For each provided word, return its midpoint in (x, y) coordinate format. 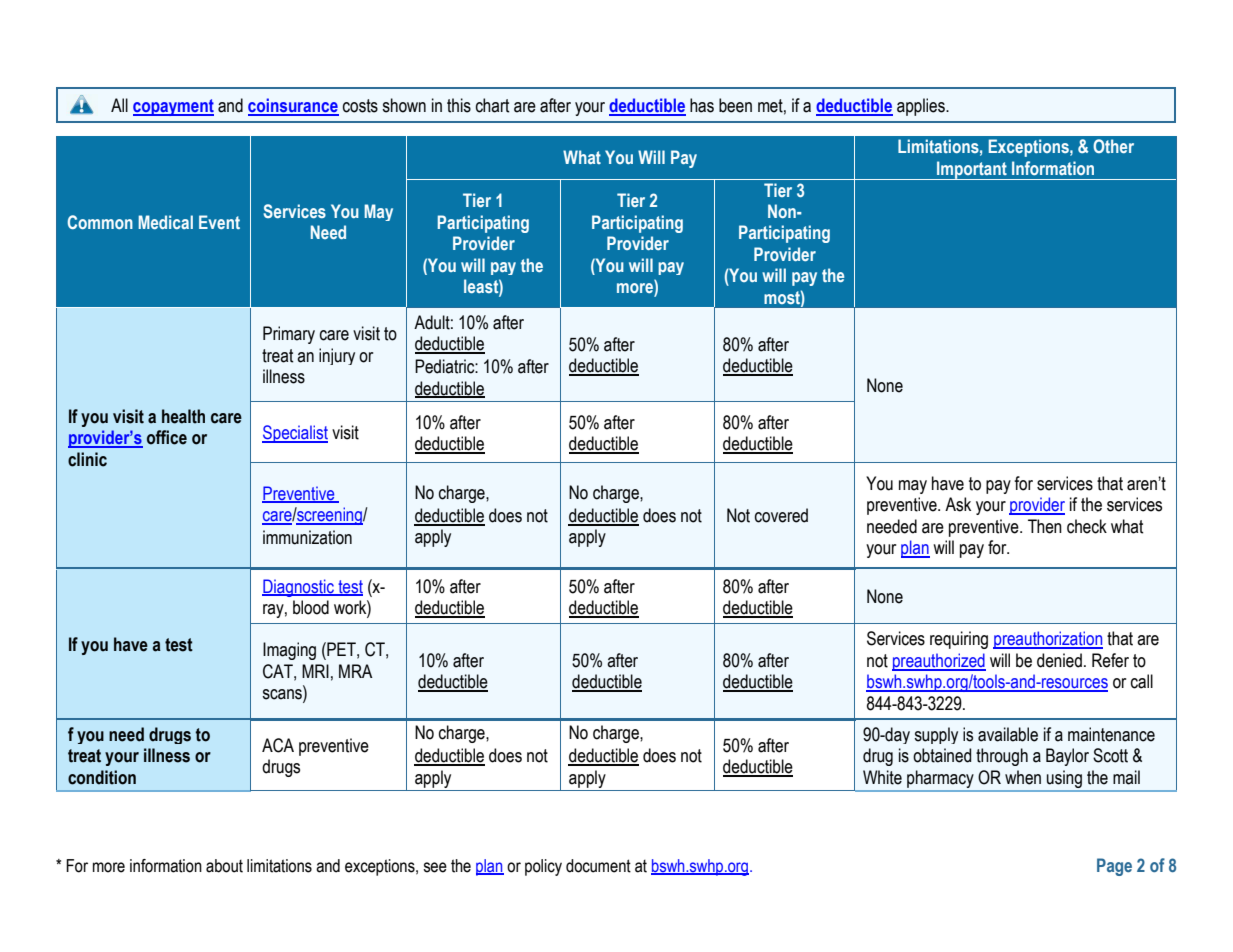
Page (1114, 867)
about (224, 866)
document (598, 866)
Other (1113, 146)
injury (337, 356)
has (702, 105)
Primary (289, 335)
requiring (959, 640)
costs (360, 106)
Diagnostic (299, 588)
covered (781, 515)
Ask (958, 504)
